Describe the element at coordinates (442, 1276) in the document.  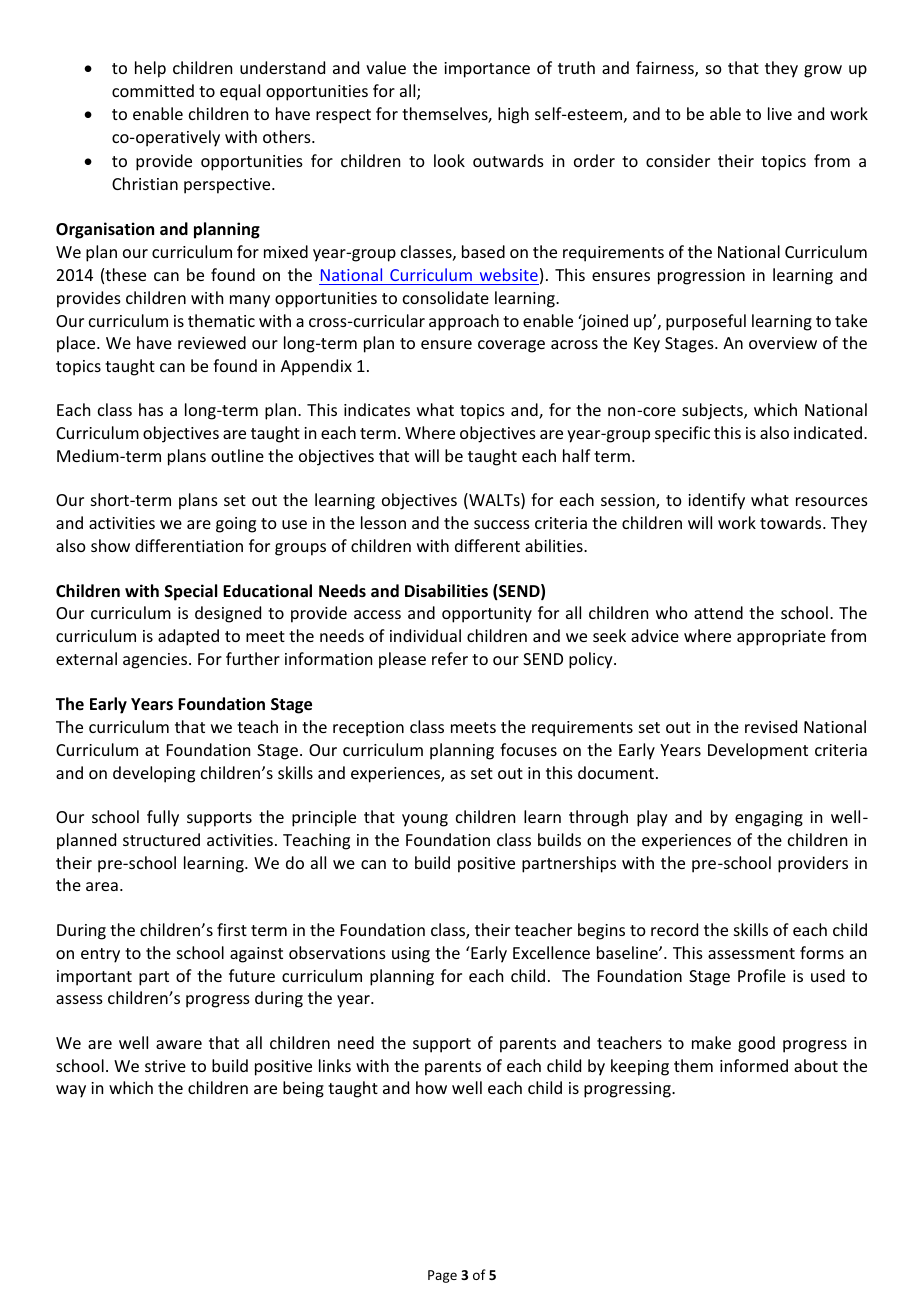
I see `Page` at that location.
